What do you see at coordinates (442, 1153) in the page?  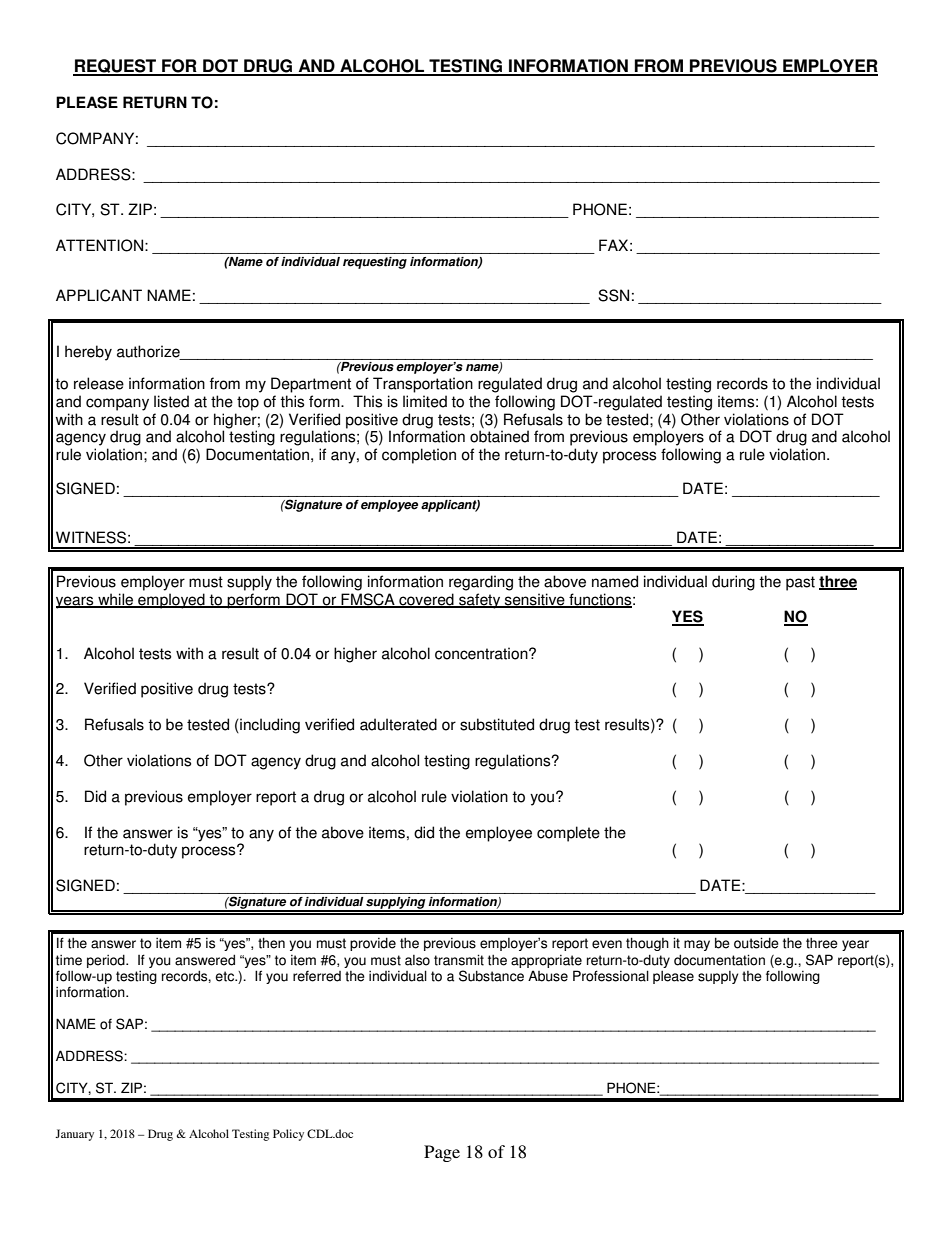 I see `Page` at bounding box center [442, 1153].
